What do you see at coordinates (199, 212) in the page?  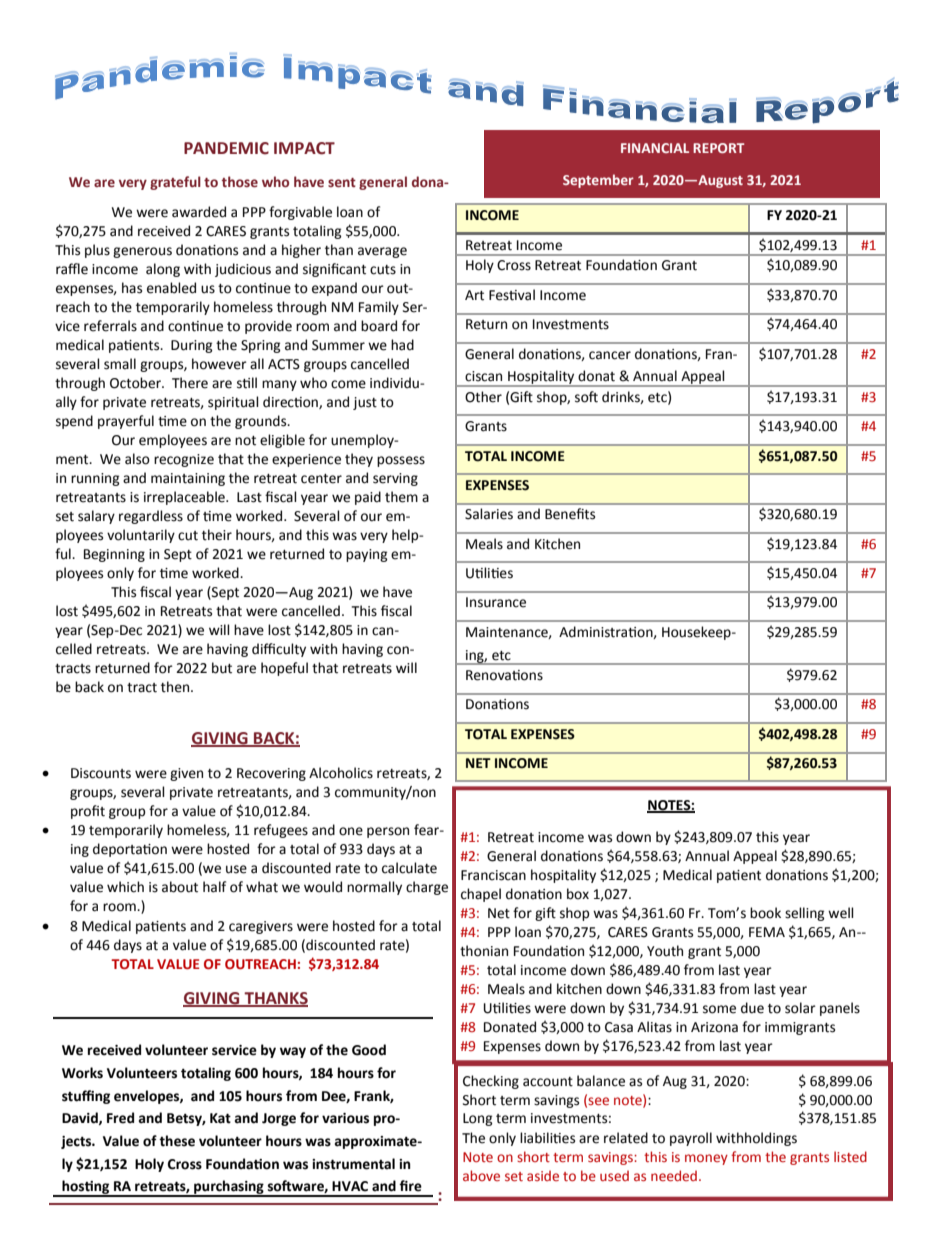 I see `awarded` at bounding box center [199, 212].
